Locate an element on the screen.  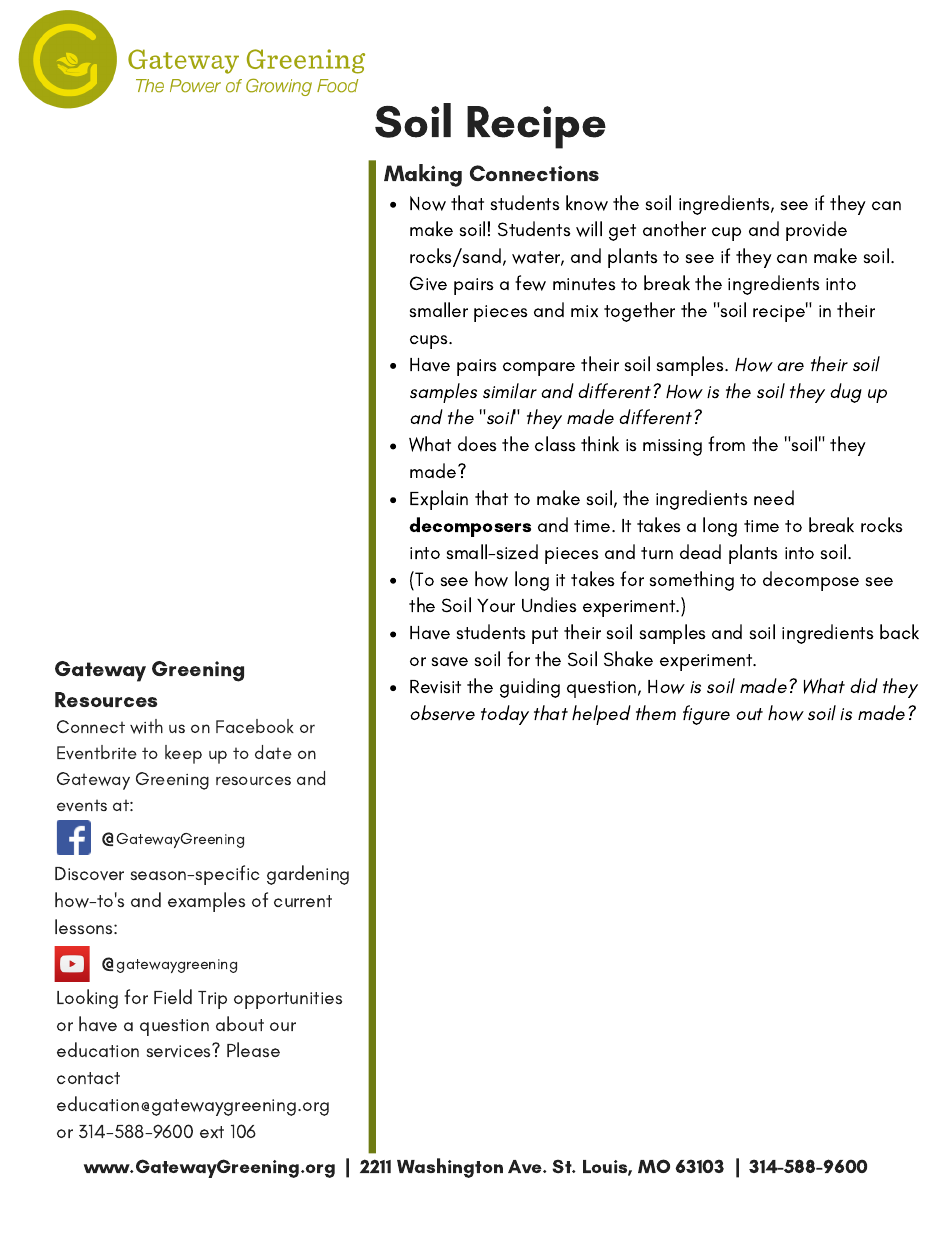
examples is located at coordinates (206, 902).
